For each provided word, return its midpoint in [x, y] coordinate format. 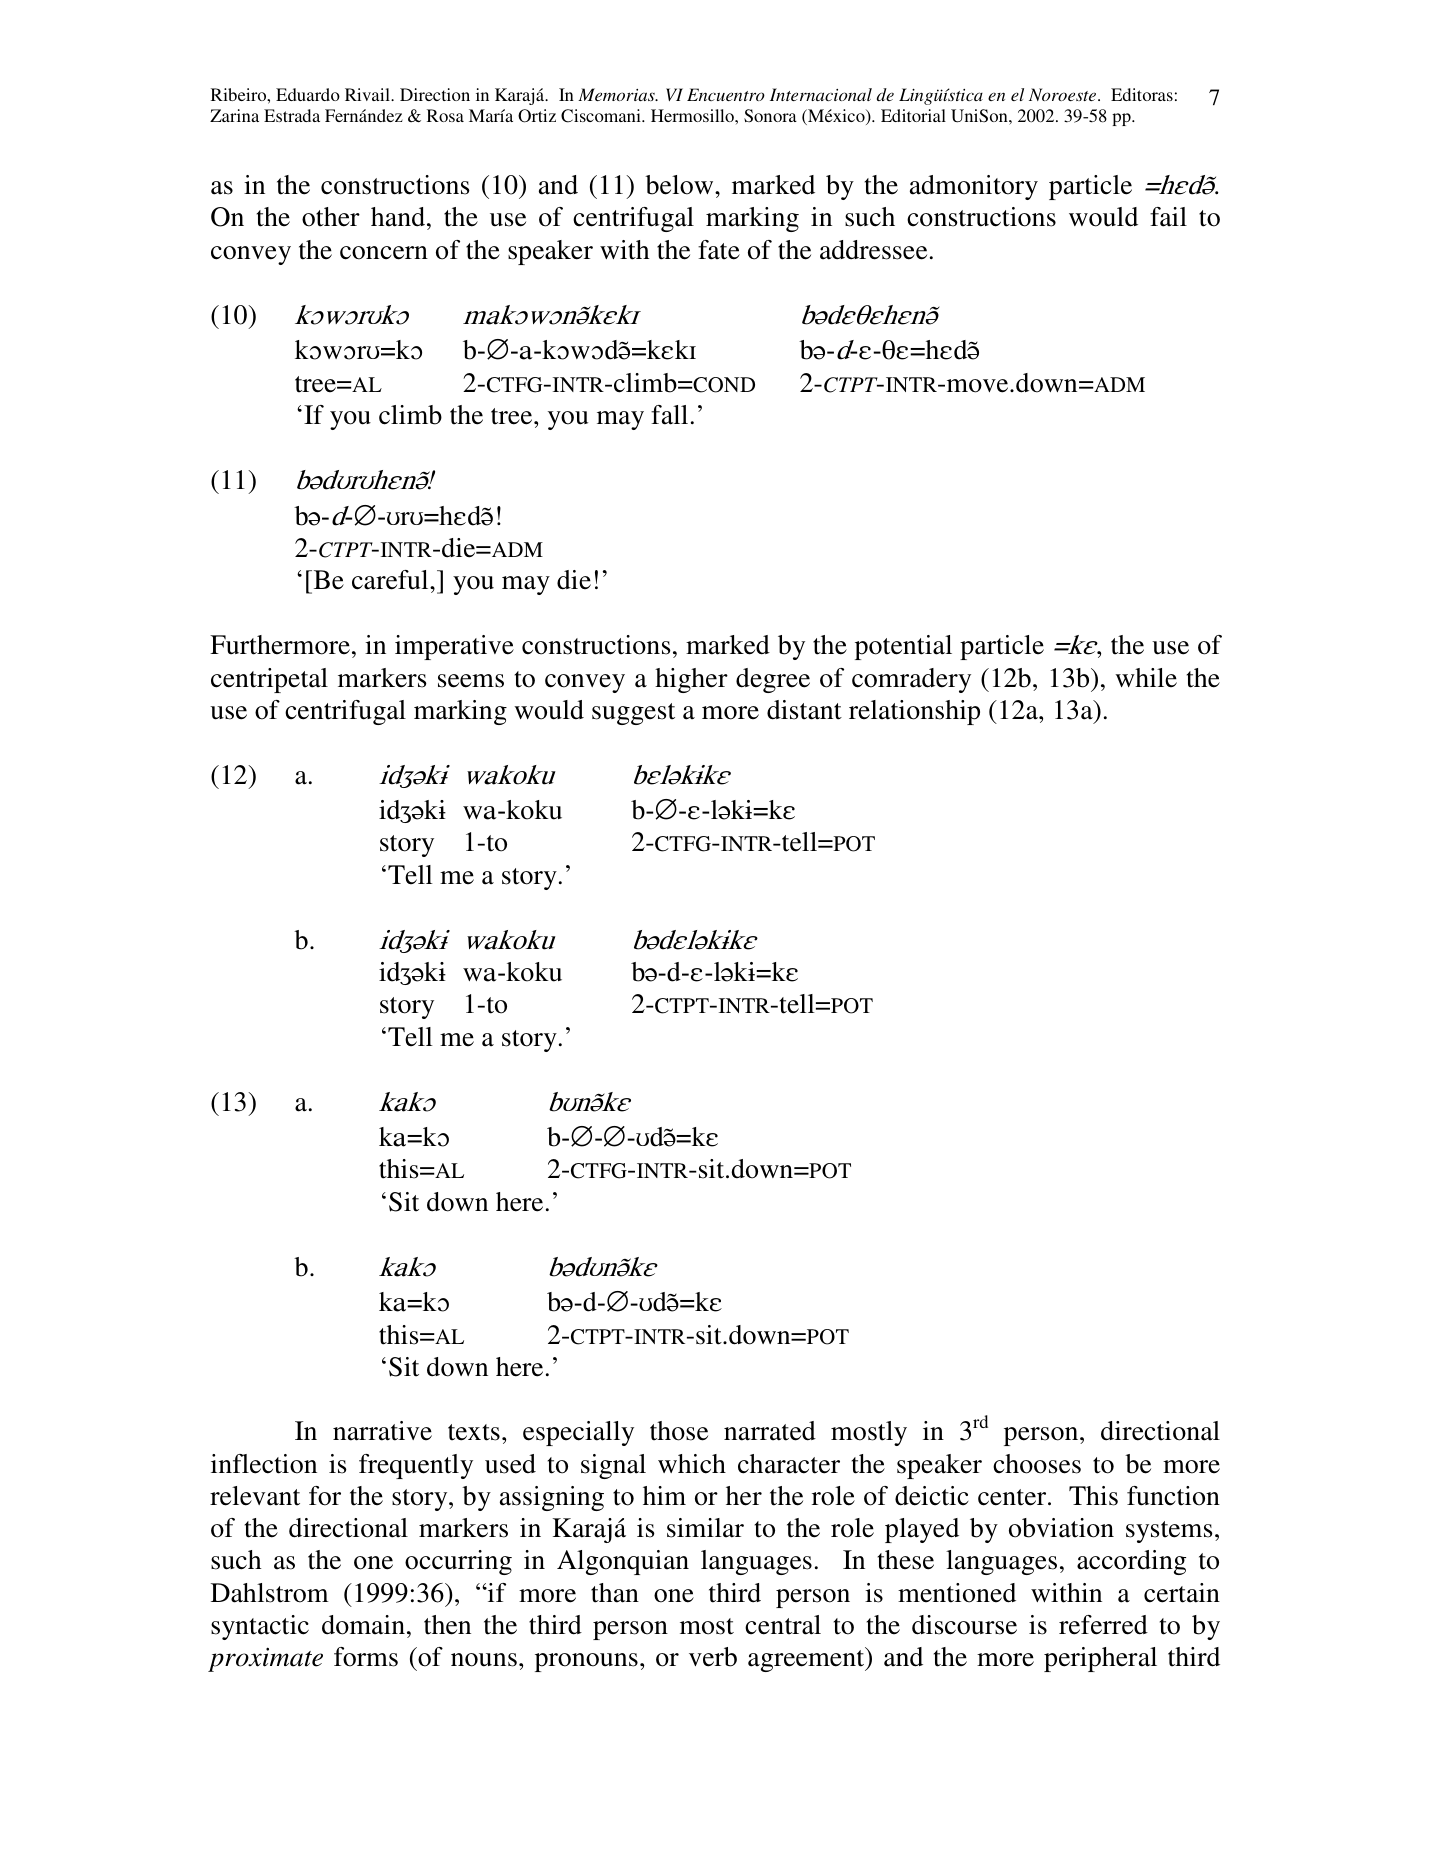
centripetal [269, 680]
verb [713, 1657]
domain [363, 1625]
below [680, 185]
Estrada [292, 115]
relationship [914, 712]
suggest [633, 714]
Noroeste [1064, 94]
